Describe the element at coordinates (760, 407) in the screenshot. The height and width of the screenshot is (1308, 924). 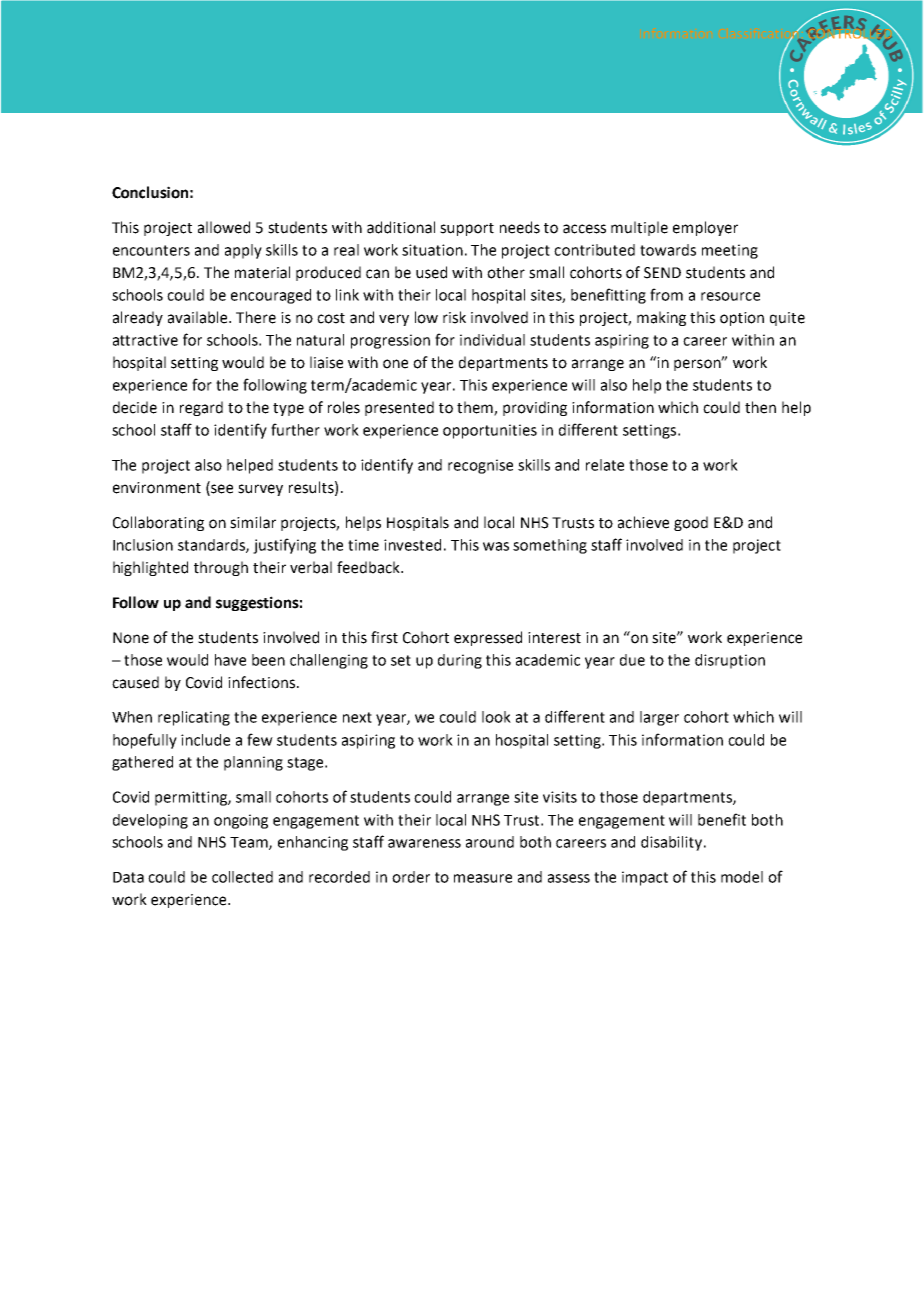
I see `then` at that location.
